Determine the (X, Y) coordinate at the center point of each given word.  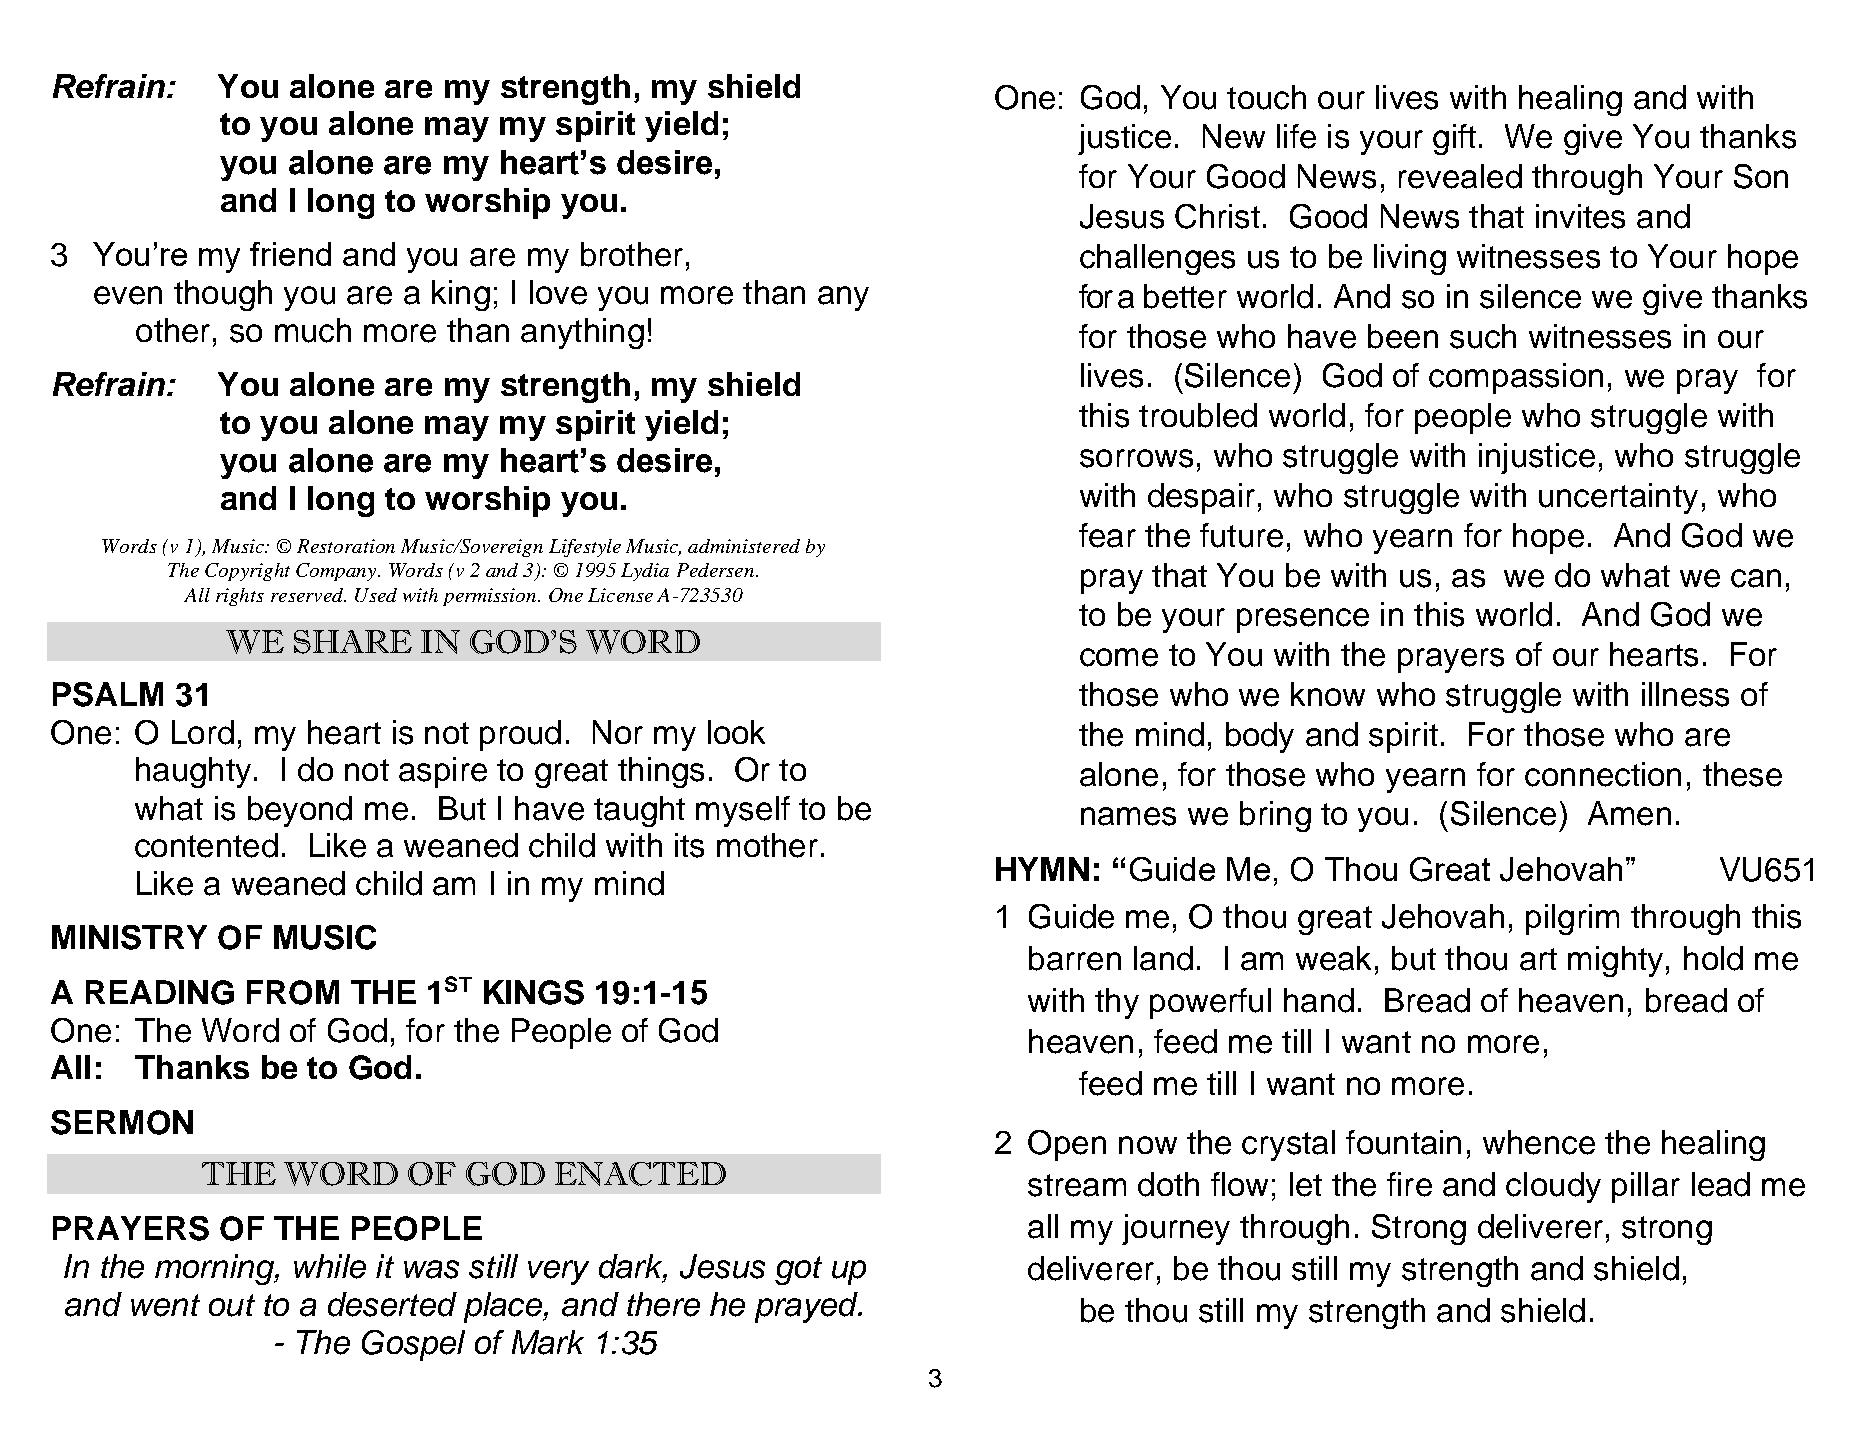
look (736, 732)
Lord (203, 732)
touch (1266, 97)
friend (290, 254)
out (232, 1305)
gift (1454, 139)
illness (1685, 694)
